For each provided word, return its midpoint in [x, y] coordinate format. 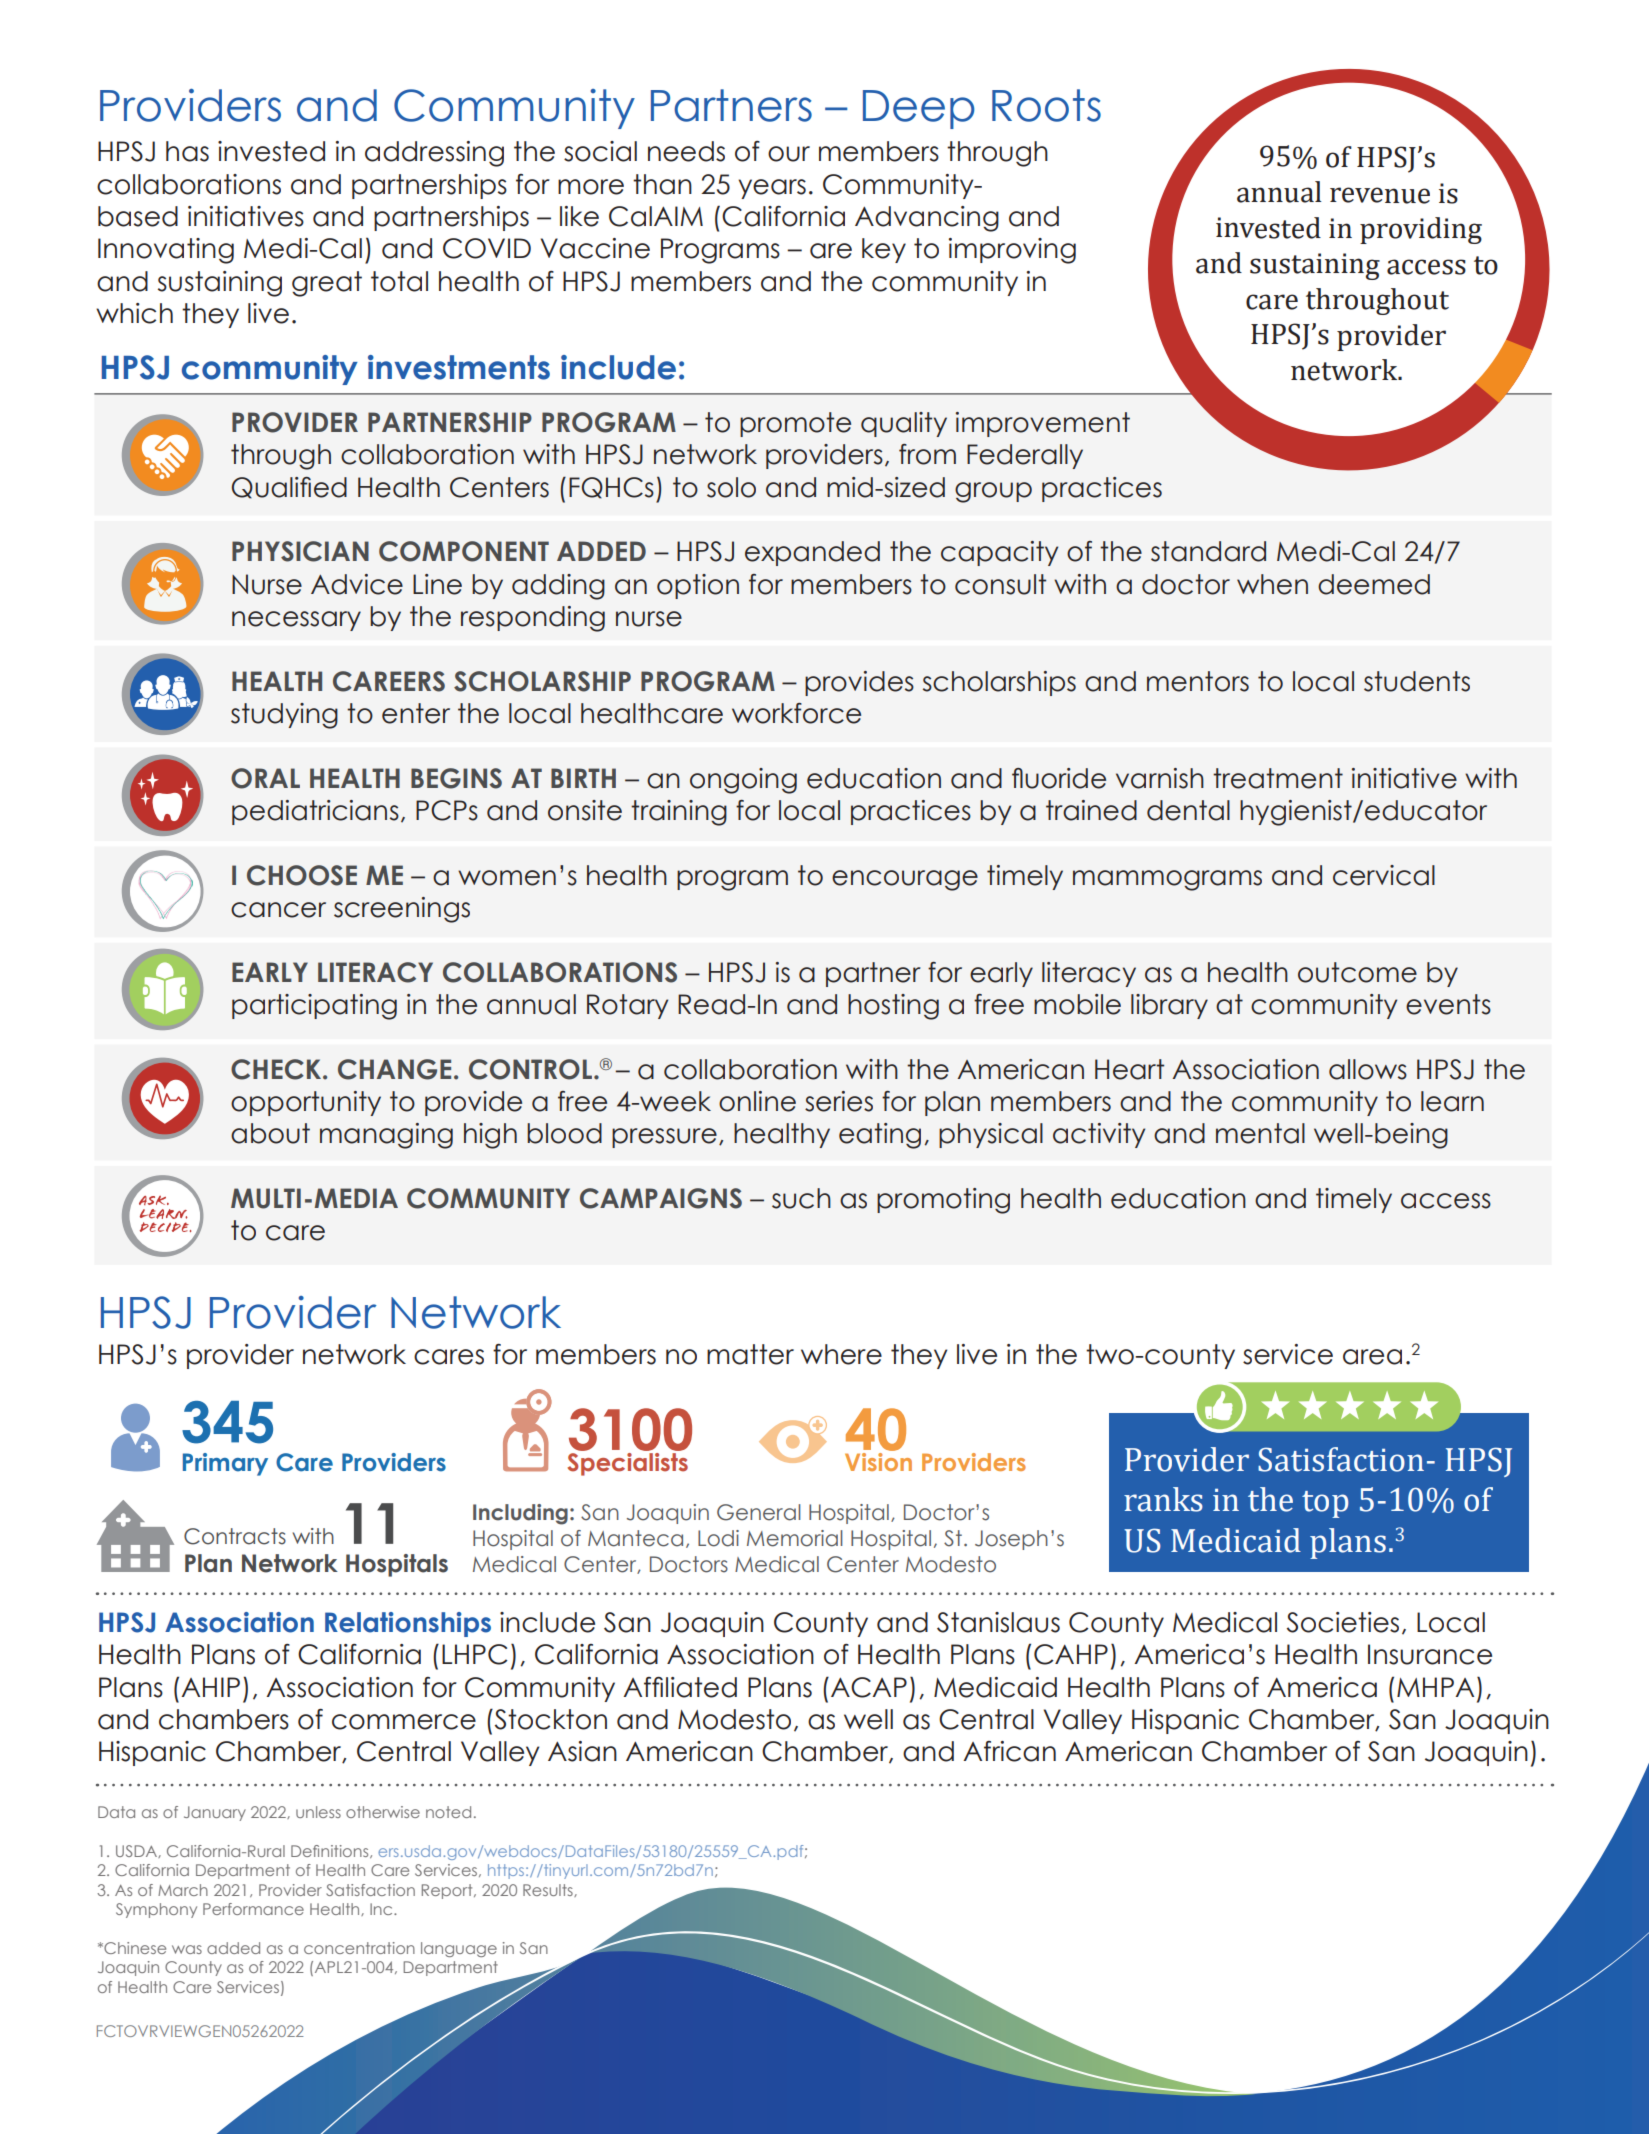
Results [549, 1890]
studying [284, 716]
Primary [225, 1464]
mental [1260, 1133]
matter [750, 1354]
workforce [796, 713]
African [1009, 1751]
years [772, 189]
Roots [1046, 105]
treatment [1278, 778]
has [187, 151]
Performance [253, 1909]
